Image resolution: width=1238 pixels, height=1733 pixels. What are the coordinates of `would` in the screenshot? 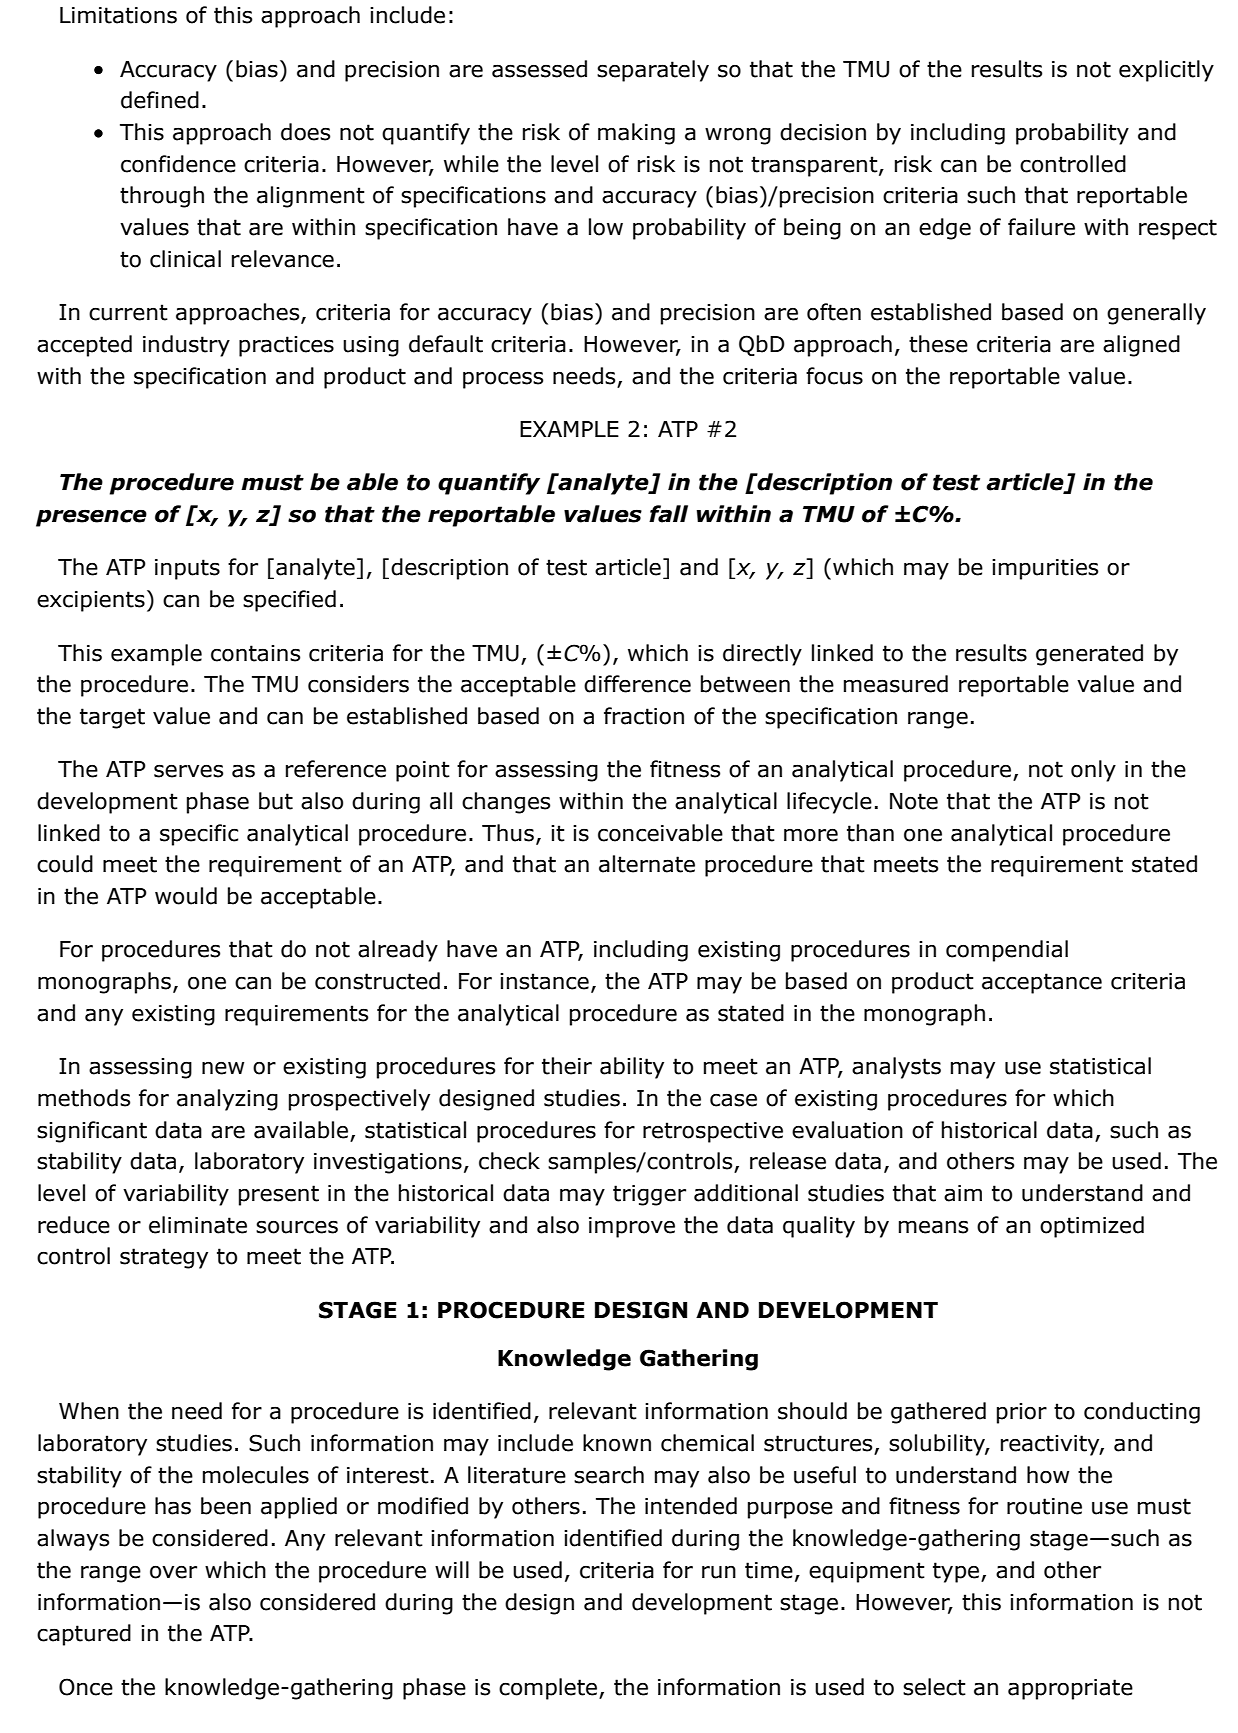 It's located at (186, 896).
